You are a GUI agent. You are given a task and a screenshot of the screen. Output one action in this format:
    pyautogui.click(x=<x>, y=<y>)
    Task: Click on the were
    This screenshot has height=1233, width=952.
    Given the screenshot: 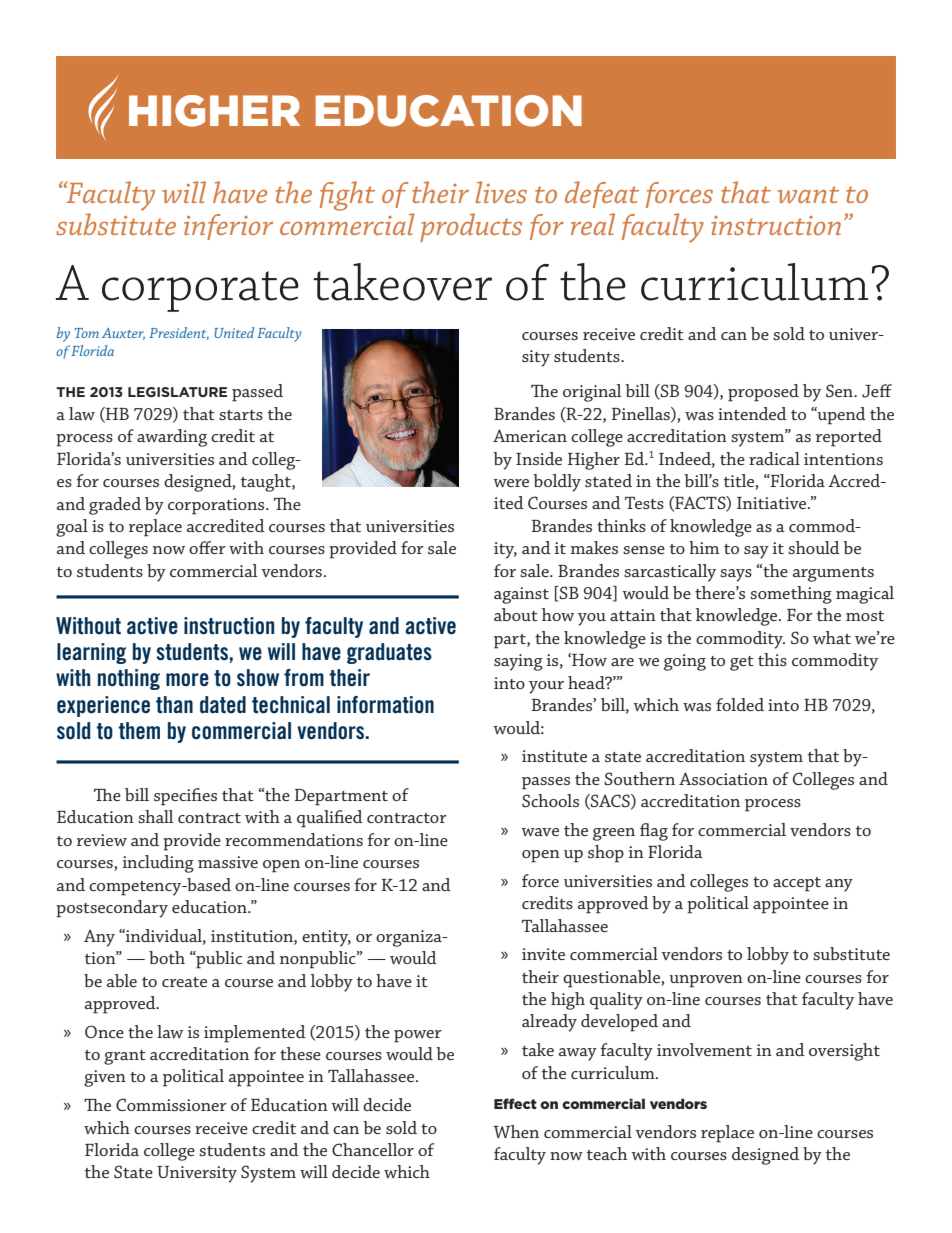 What is the action you would take?
    pyautogui.click(x=511, y=483)
